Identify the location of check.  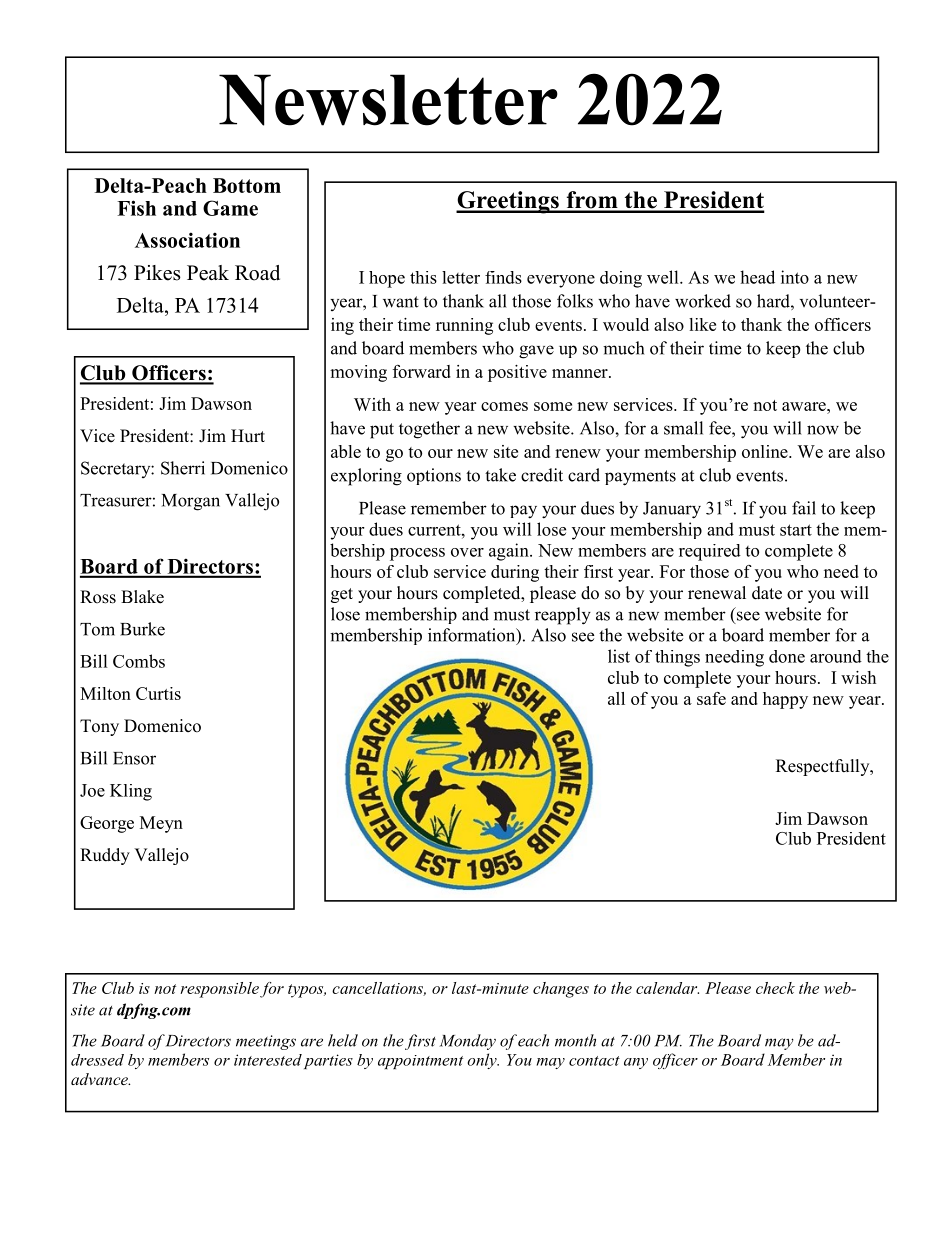
(775, 988).
